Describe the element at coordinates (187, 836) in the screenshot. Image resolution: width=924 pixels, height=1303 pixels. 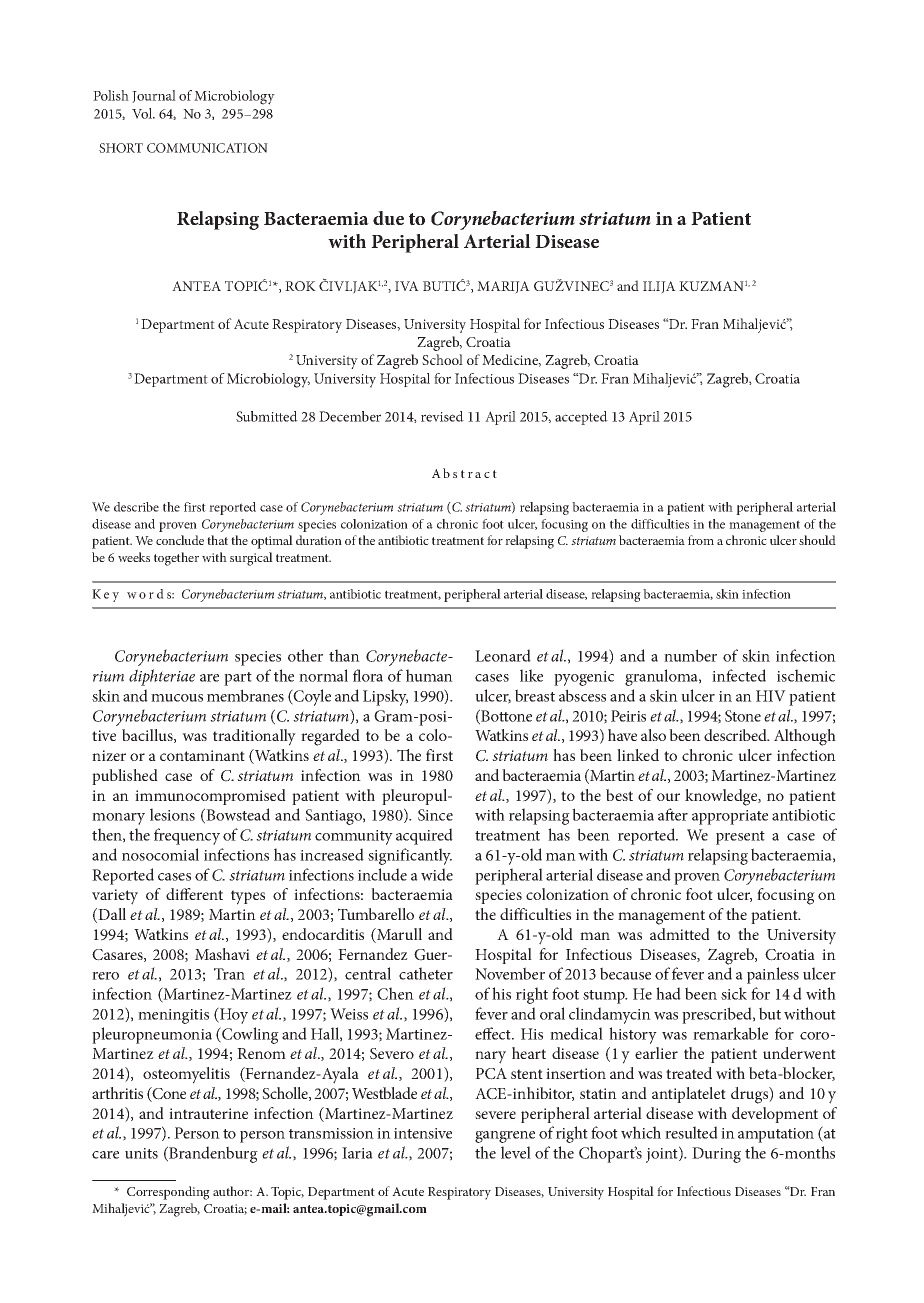
I see `frequency` at that location.
